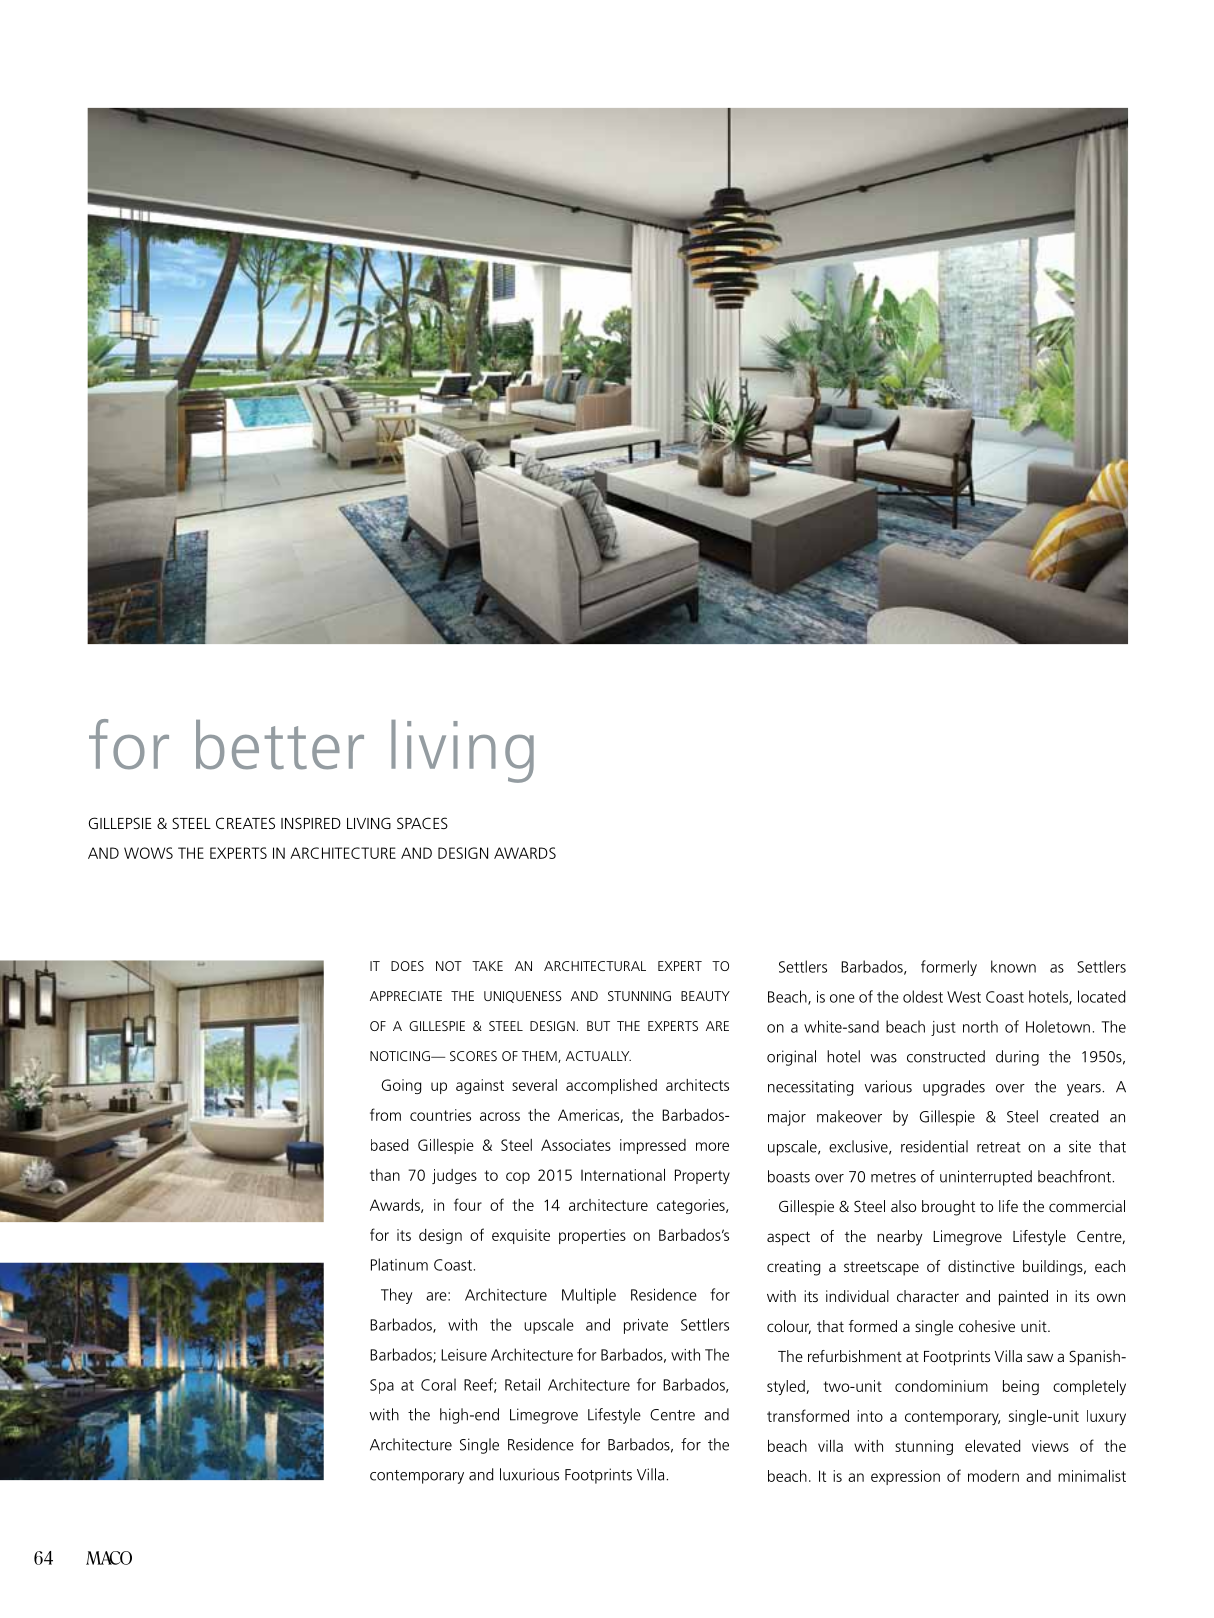 The height and width of the screenshot is (1618, 1214). I want to click on formerly, so click(949, 968).
